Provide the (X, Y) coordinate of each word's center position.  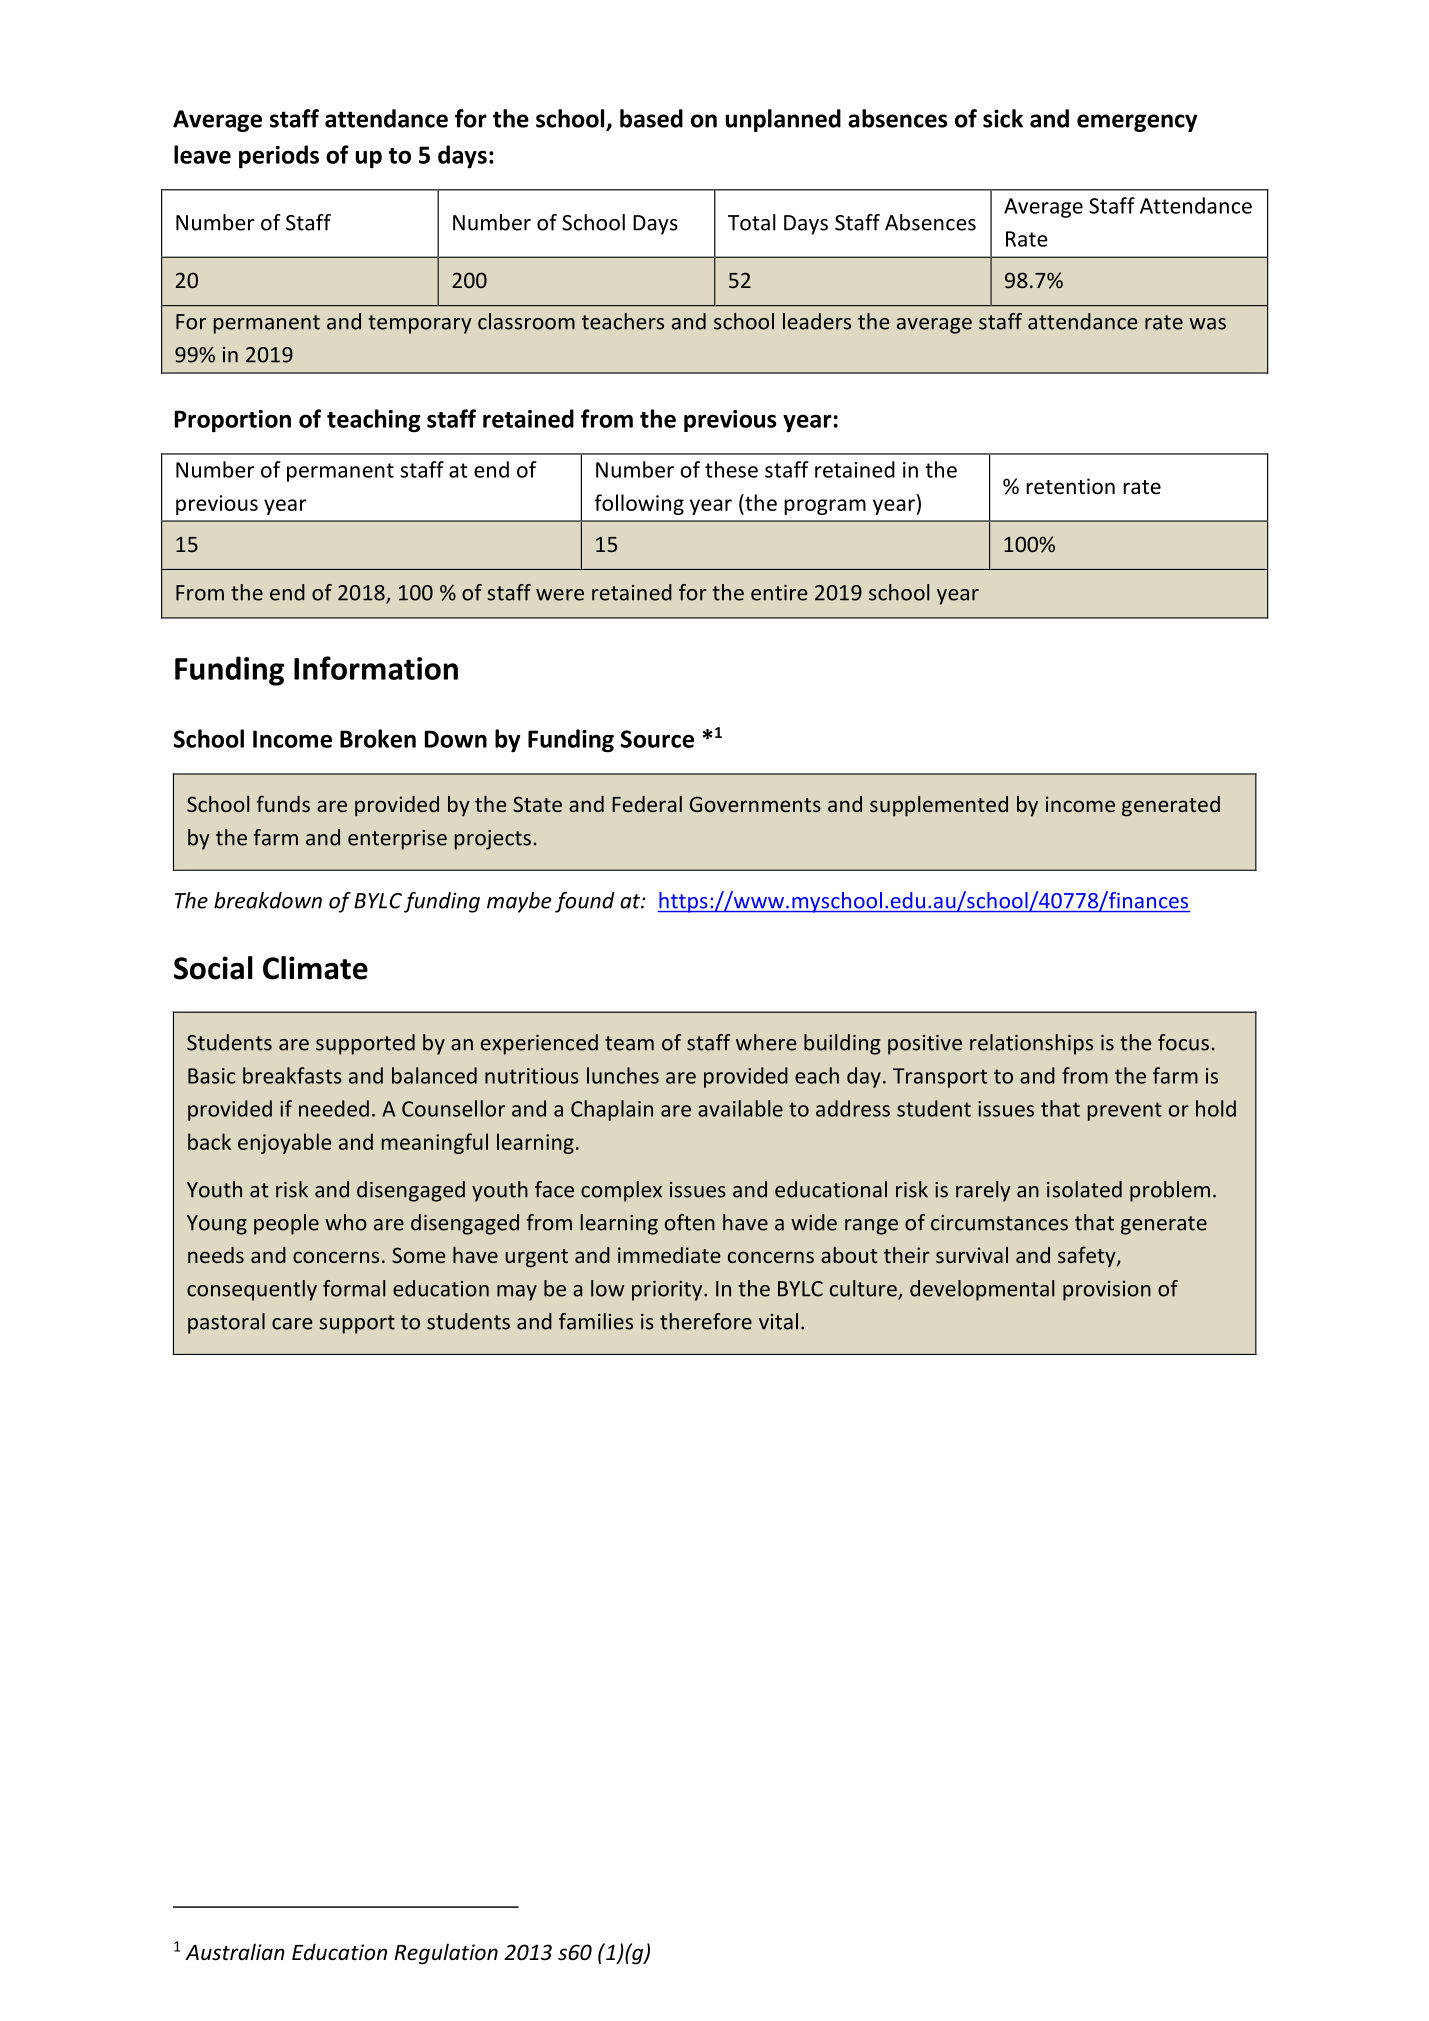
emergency (1137, 123)
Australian (235, 1952)
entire (779, 593)
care (292, 1324)
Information (376, 668)
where (766, 1042)
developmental (982, 1290)
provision (1107, 1291)
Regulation (446, 1954)
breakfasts (292, 1075)
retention (1070, 486)
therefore (706, 1321)
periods (279, 157)
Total (752, 222)
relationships (1031, 1044)
